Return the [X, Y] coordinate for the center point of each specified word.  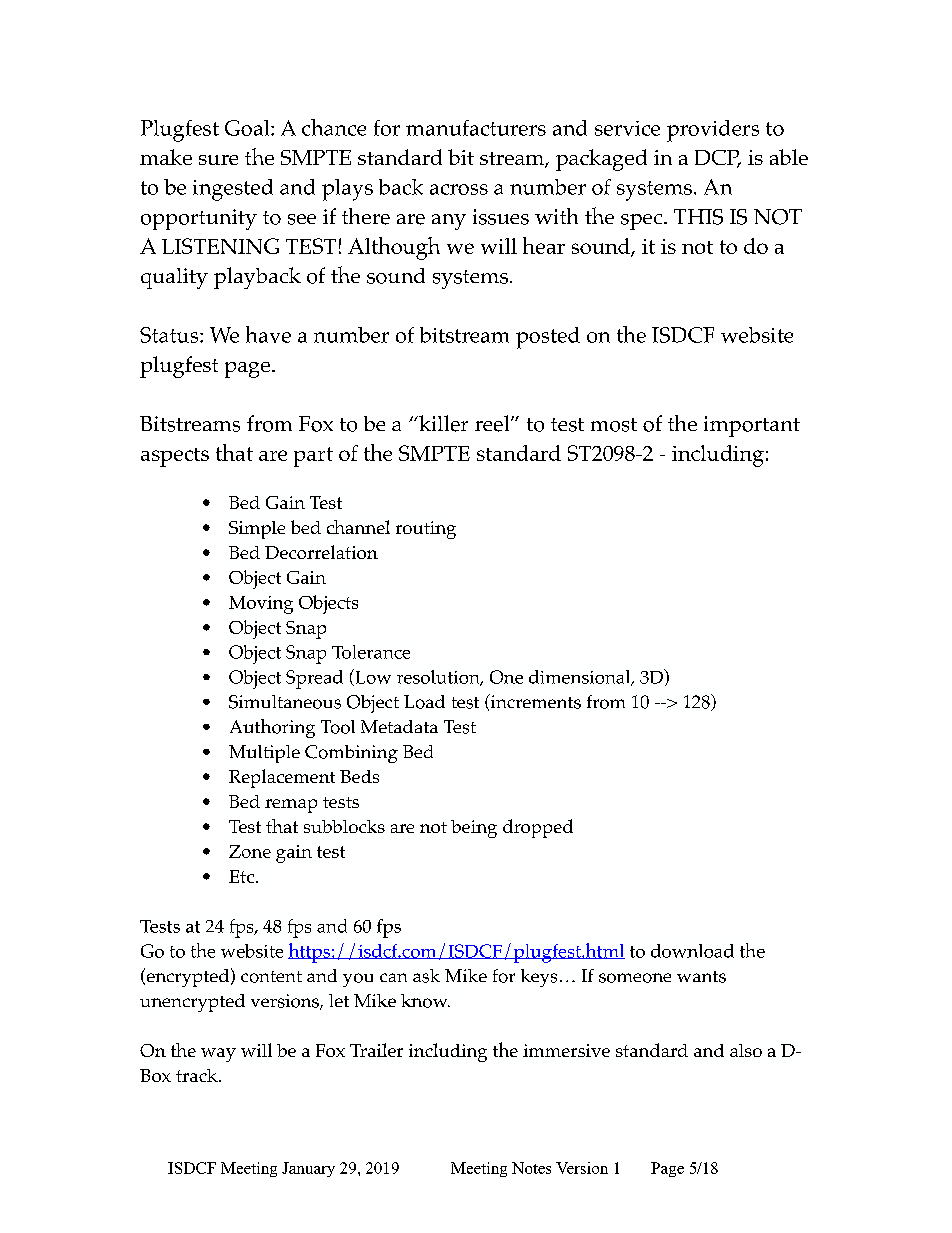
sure [218, 160]
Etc [243, 876]
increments [535, 701]
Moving [261, 605]
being [474, 829]
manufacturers [476, 128]
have [268, 334]
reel [493, 423]
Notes [531, 1168]
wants [701, 977]
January [308, 1169]
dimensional [581, 678]
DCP [718, 159]
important [752, 426]
